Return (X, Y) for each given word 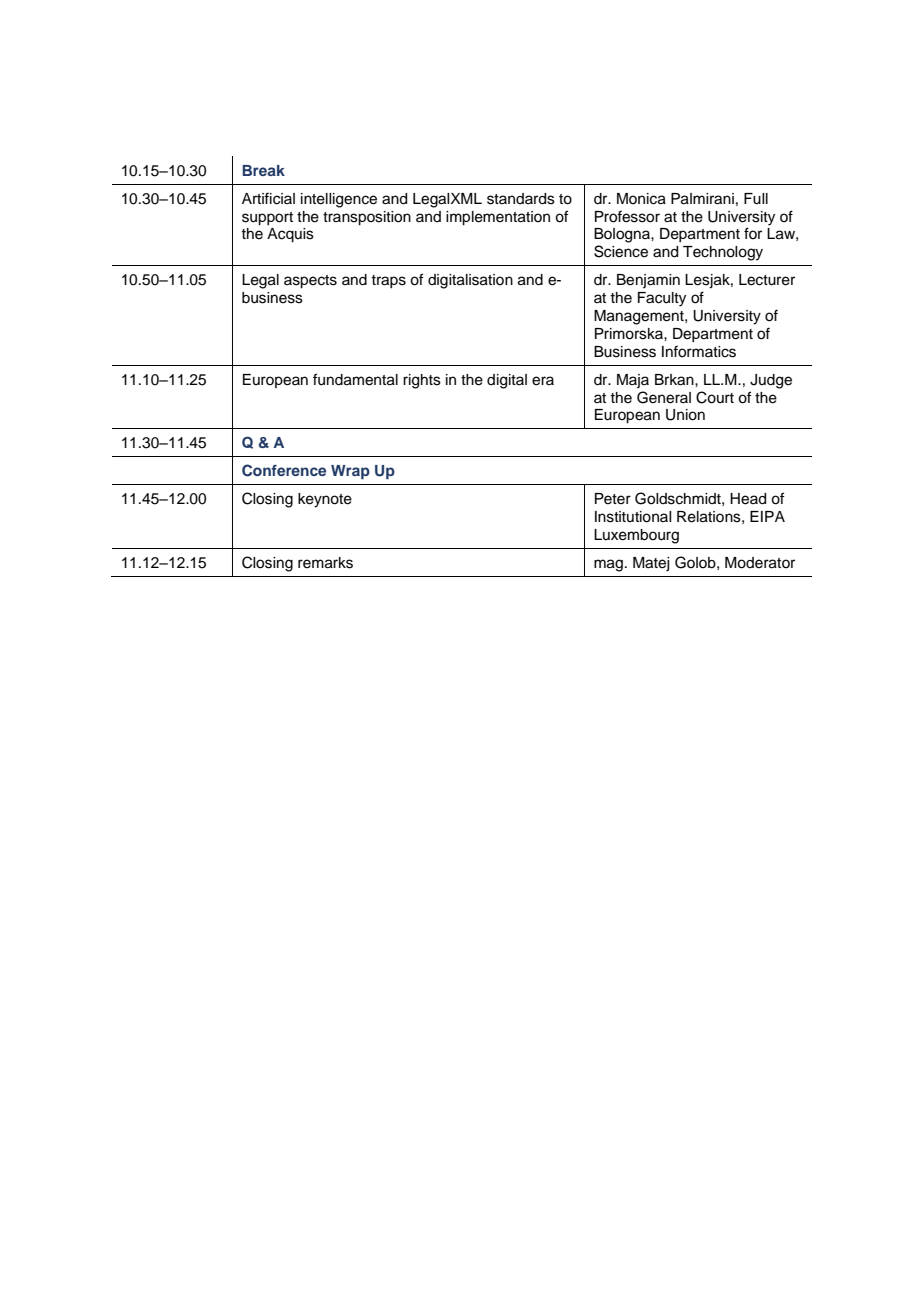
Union (685, 415)
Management (640, 317)
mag (608, 565)
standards (521, 199)
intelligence (339, 200)
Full (756, 199)
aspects (310, 282)
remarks (325, 563)
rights (422, 381)
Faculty (662, 299)
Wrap (350, 472)
